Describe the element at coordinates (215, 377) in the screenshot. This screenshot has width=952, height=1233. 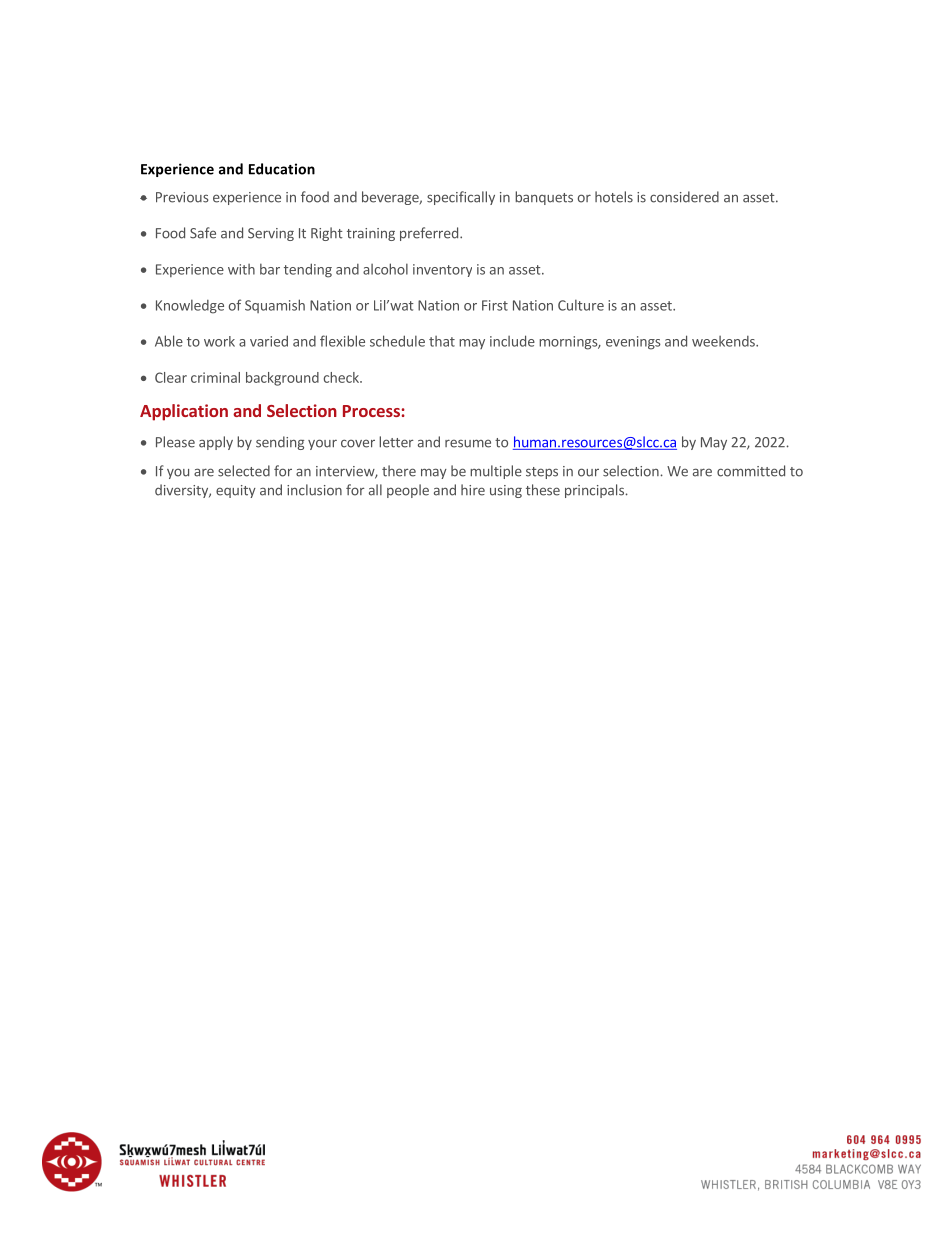
I see `criminal` at that location.
